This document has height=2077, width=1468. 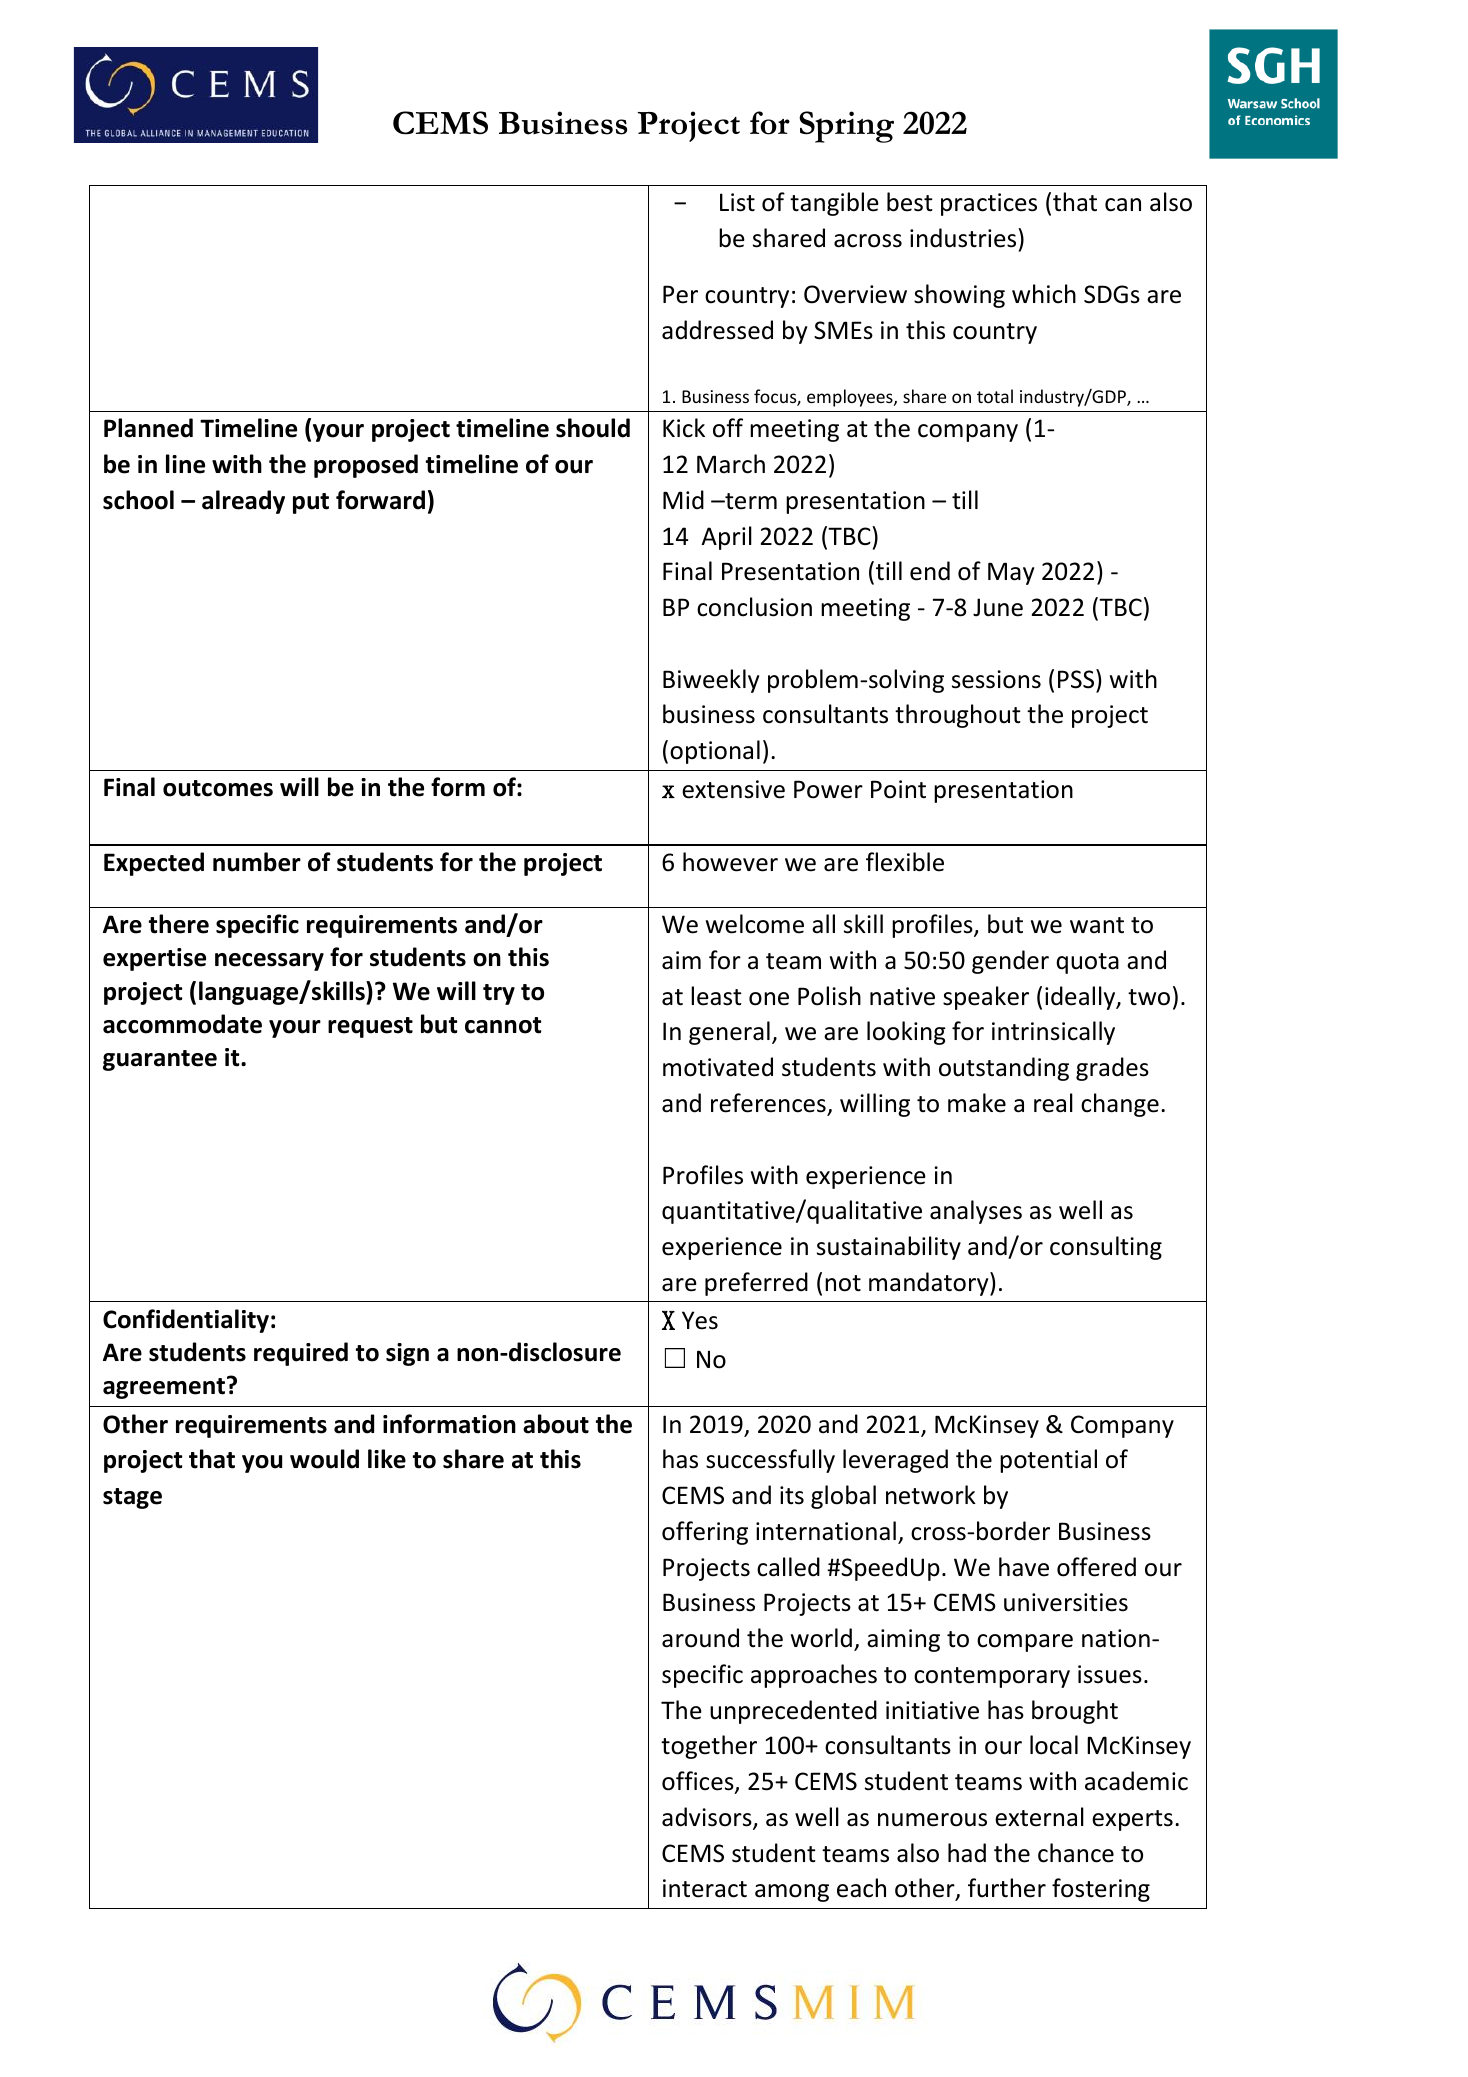 What do you see at coordinates (989, 204) in the document?
I see `practices` at bounding box center [989, 204].
